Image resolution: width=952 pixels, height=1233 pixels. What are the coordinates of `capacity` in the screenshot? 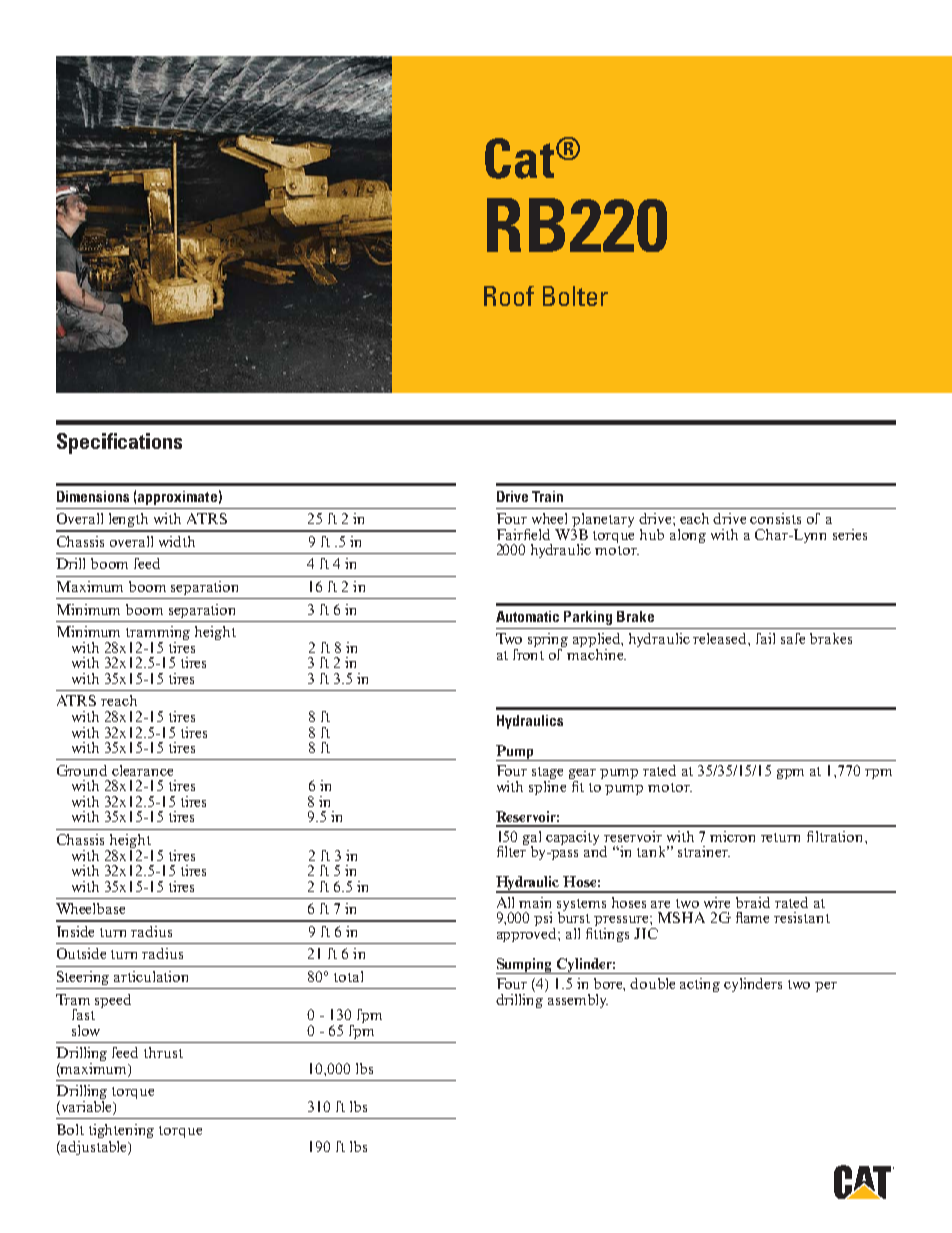 It's located at (572, 838).
